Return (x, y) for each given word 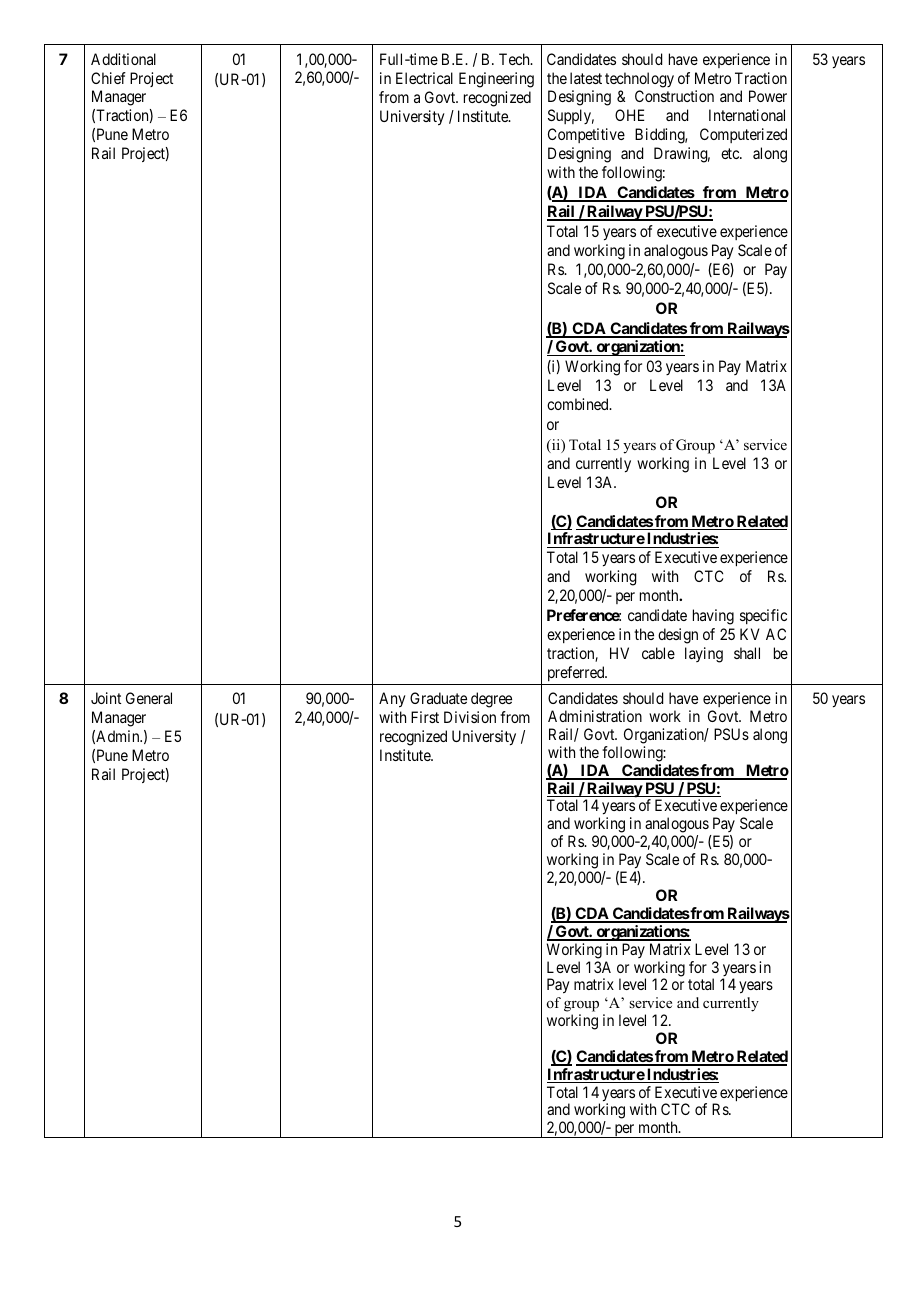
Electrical (424, 78)
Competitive (586, 135)
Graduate (438, 698)
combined (579, 404)
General (149, 698)
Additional (123, 59)
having (713, 617)
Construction (674, 96)
